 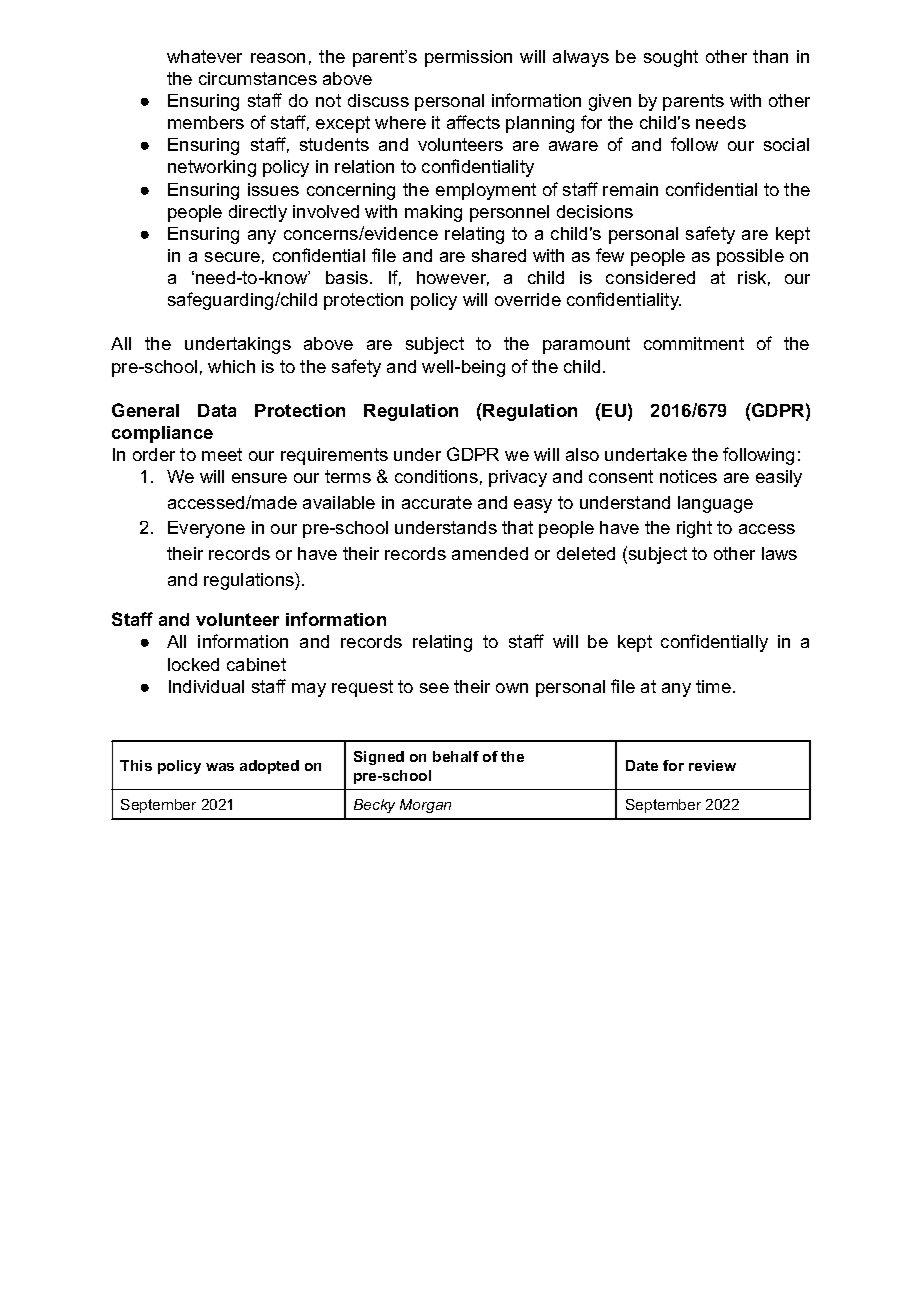 I want to click on possible, so click(x=750, y=257).
